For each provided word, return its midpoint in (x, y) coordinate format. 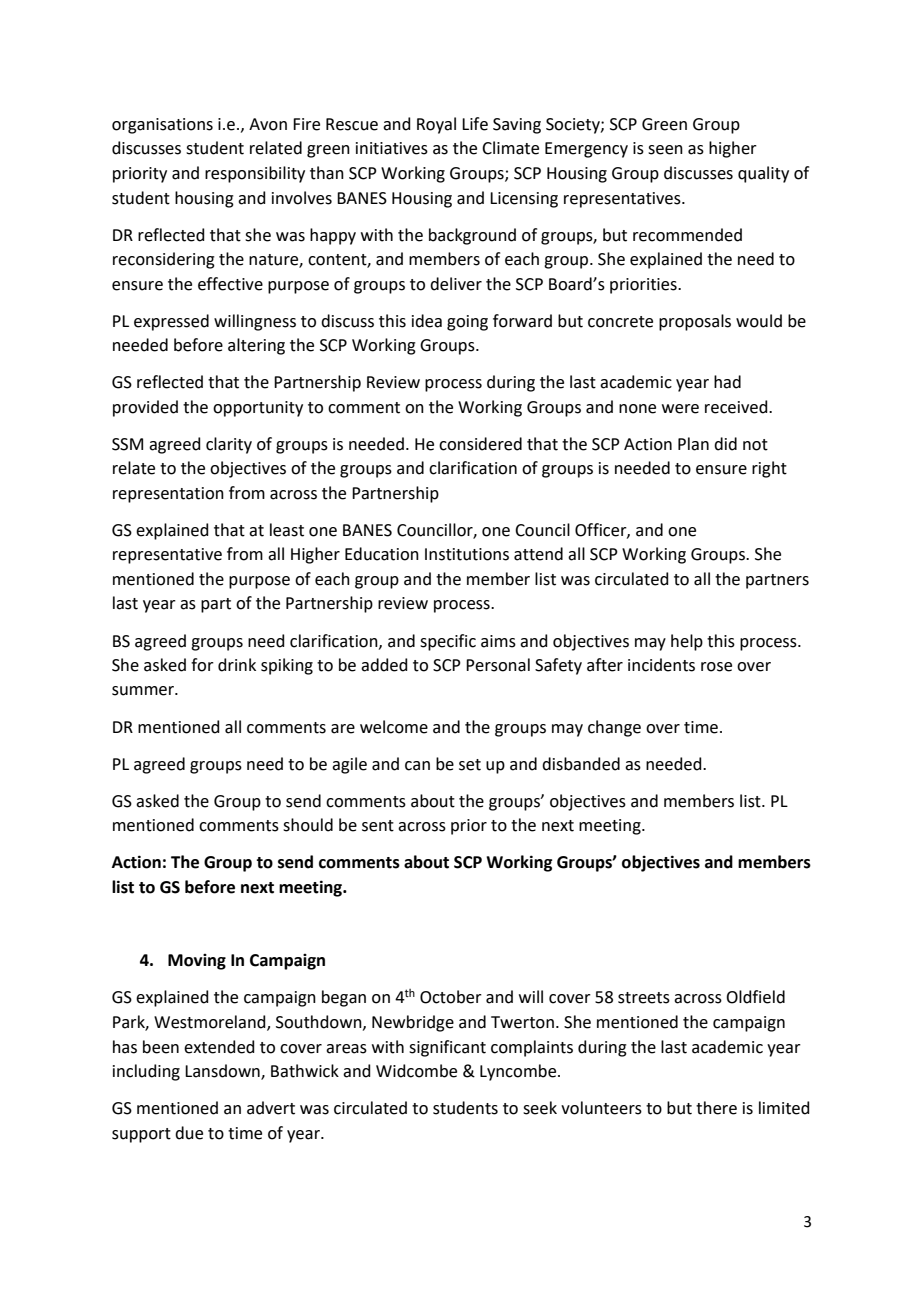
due (189, 1133)
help (687, 642)
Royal (436, 125)
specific (448, 642)
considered (480, 444)
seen (665, 150)
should (308, 825)
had (727, 382)
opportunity (258, 409)
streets (644, 998)
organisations (162, 126)
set (470, 765)
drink (237, 665)
